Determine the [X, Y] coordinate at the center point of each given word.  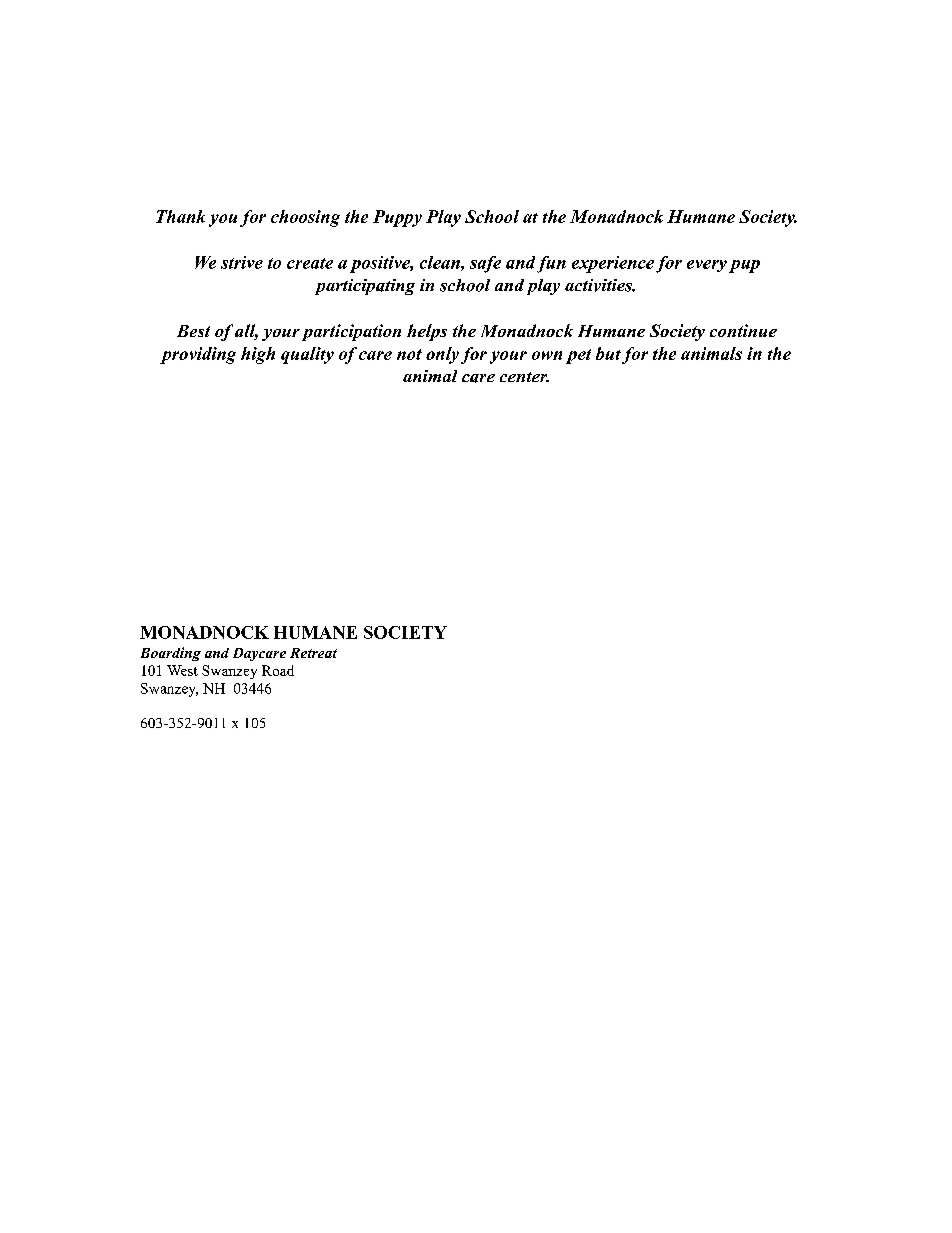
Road [278, 670]
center [524, 377]
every [707, 266]
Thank [180, 216]
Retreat [313, 653]
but [608, 353]
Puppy [397, 218]
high [258, 355]
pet [578, 356]
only [442, 355]
